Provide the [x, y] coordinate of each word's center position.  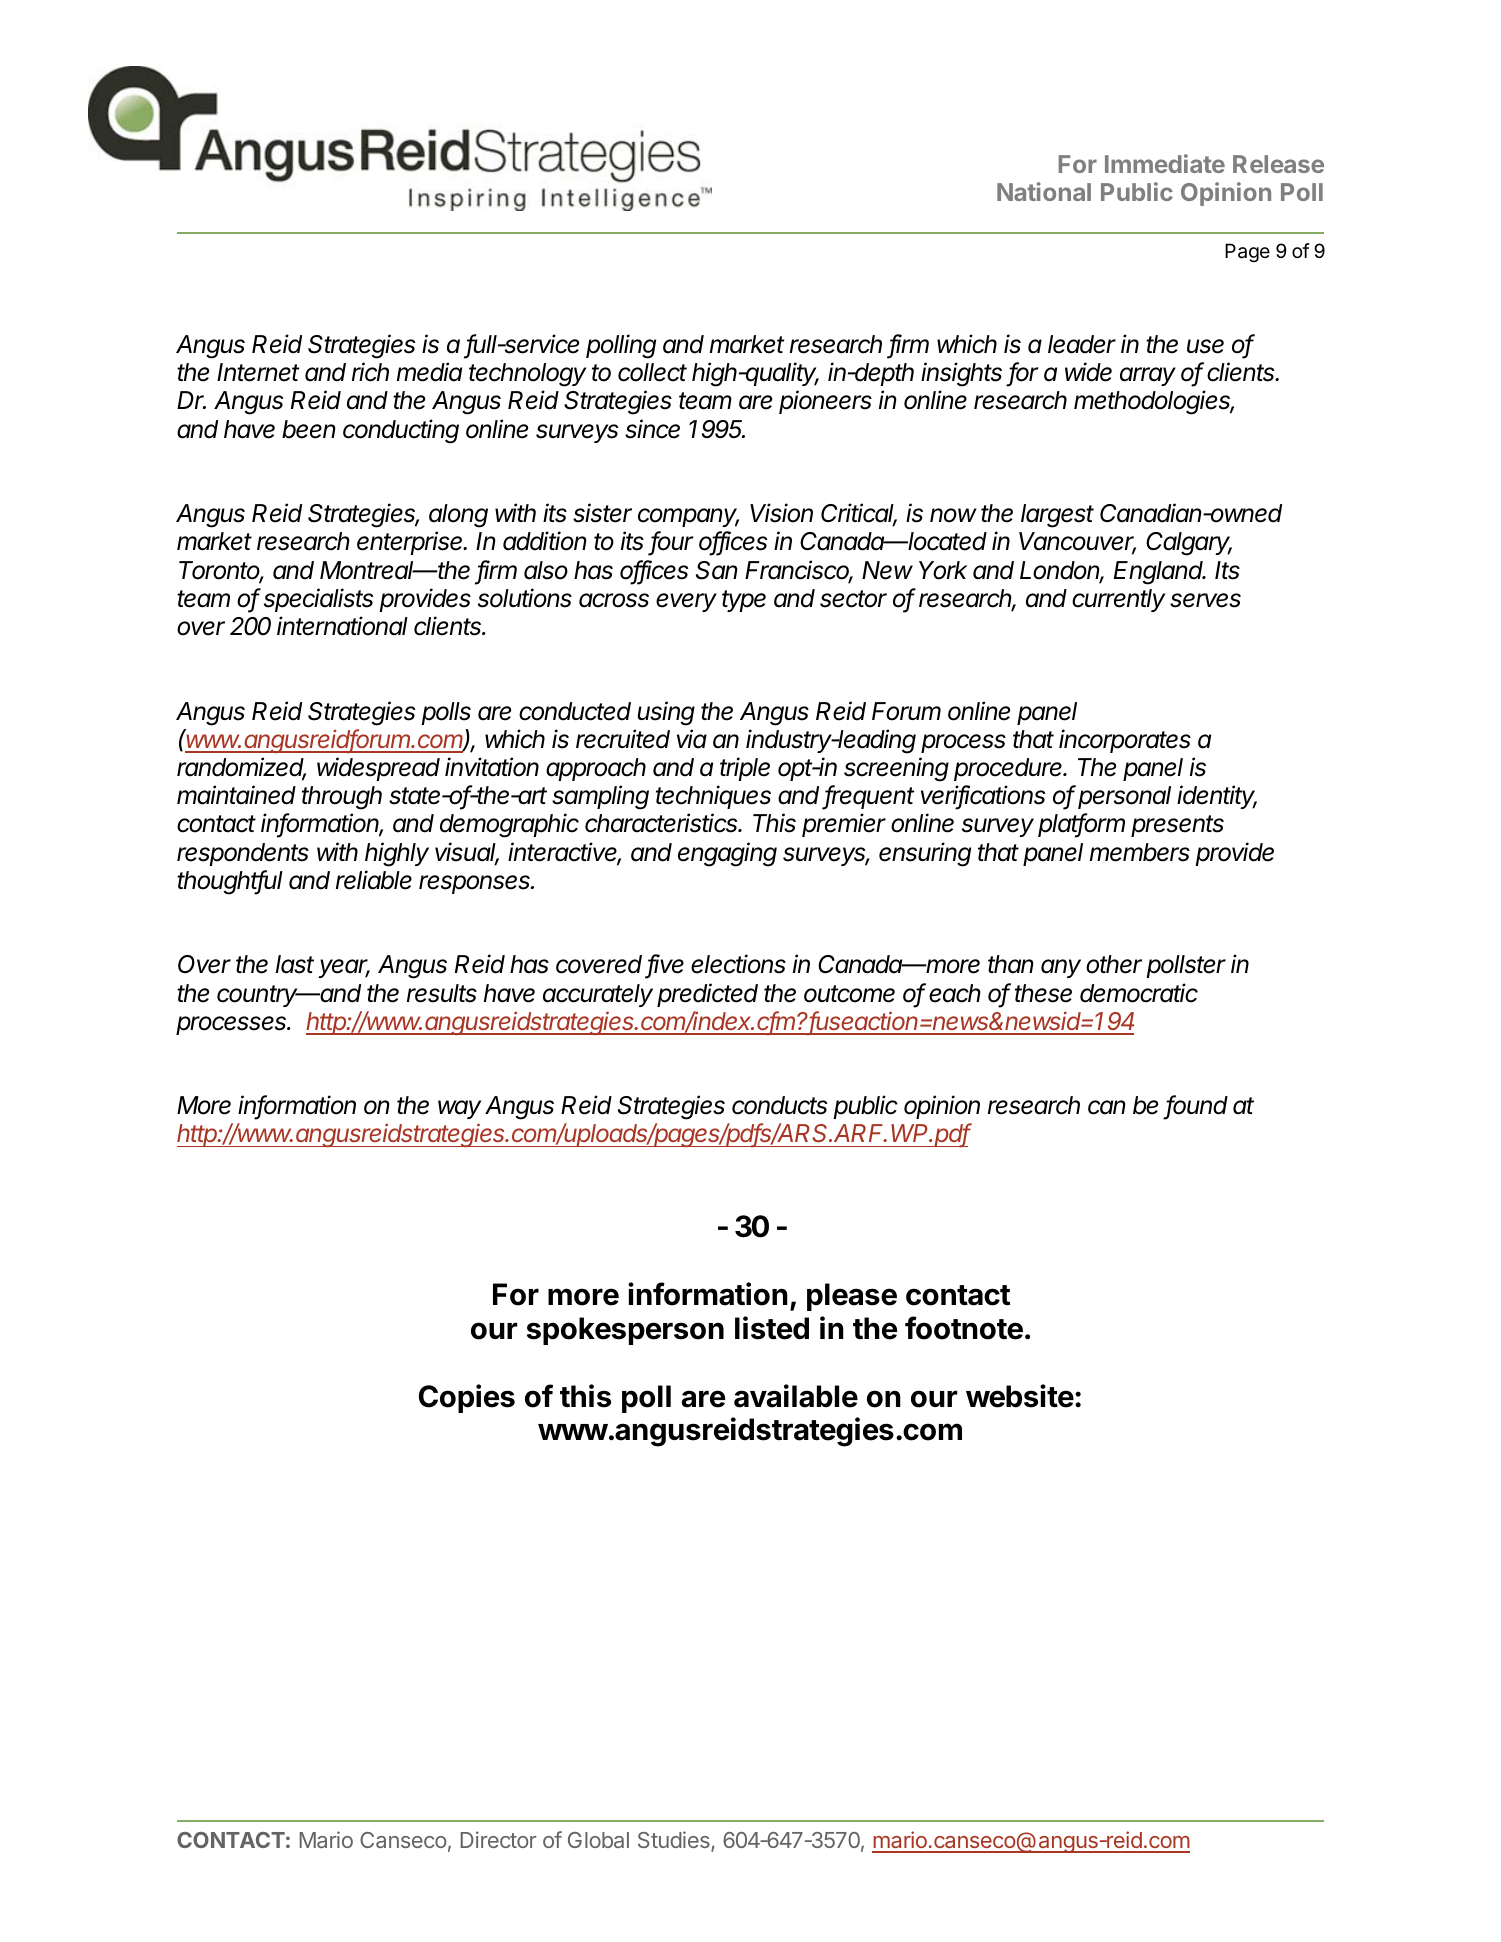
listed [772, 1328]
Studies [675, 1841]
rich [370, 372]
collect [652, 372]
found [1196, 1106]
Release [1278, 164]
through [342, 798]
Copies [467, 1398]
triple [745, 769]
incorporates [1125, 741]
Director [498, 1839]
